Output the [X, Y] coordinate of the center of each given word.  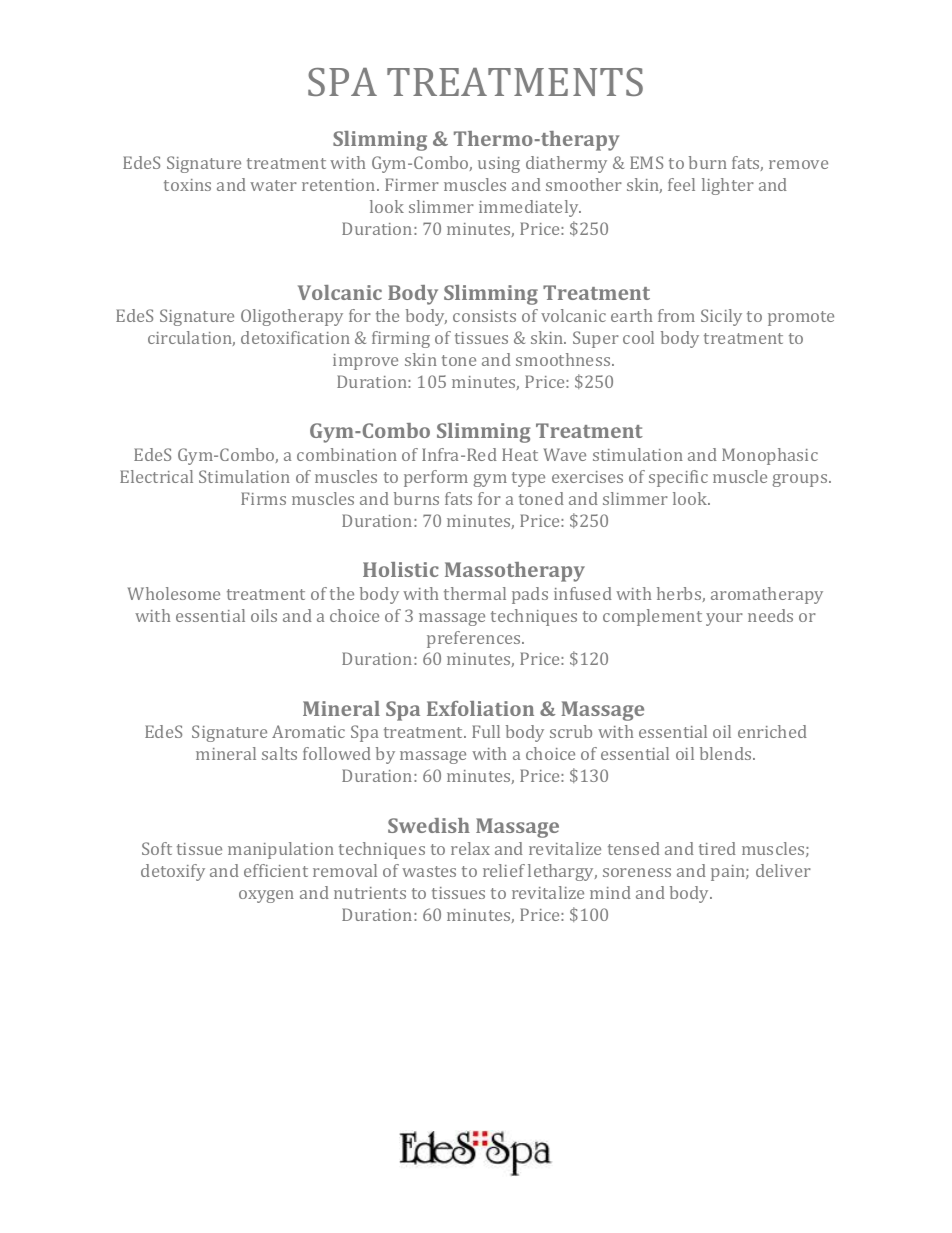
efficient [276, 870]
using [499, 165]
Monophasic [770, 456]
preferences [475, 639]
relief [504, 870]
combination [347, 454]
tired [717, 848]
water [273, 185]
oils [264, 615]
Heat [520, 454]
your [724, 619]
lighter [728, 186]
